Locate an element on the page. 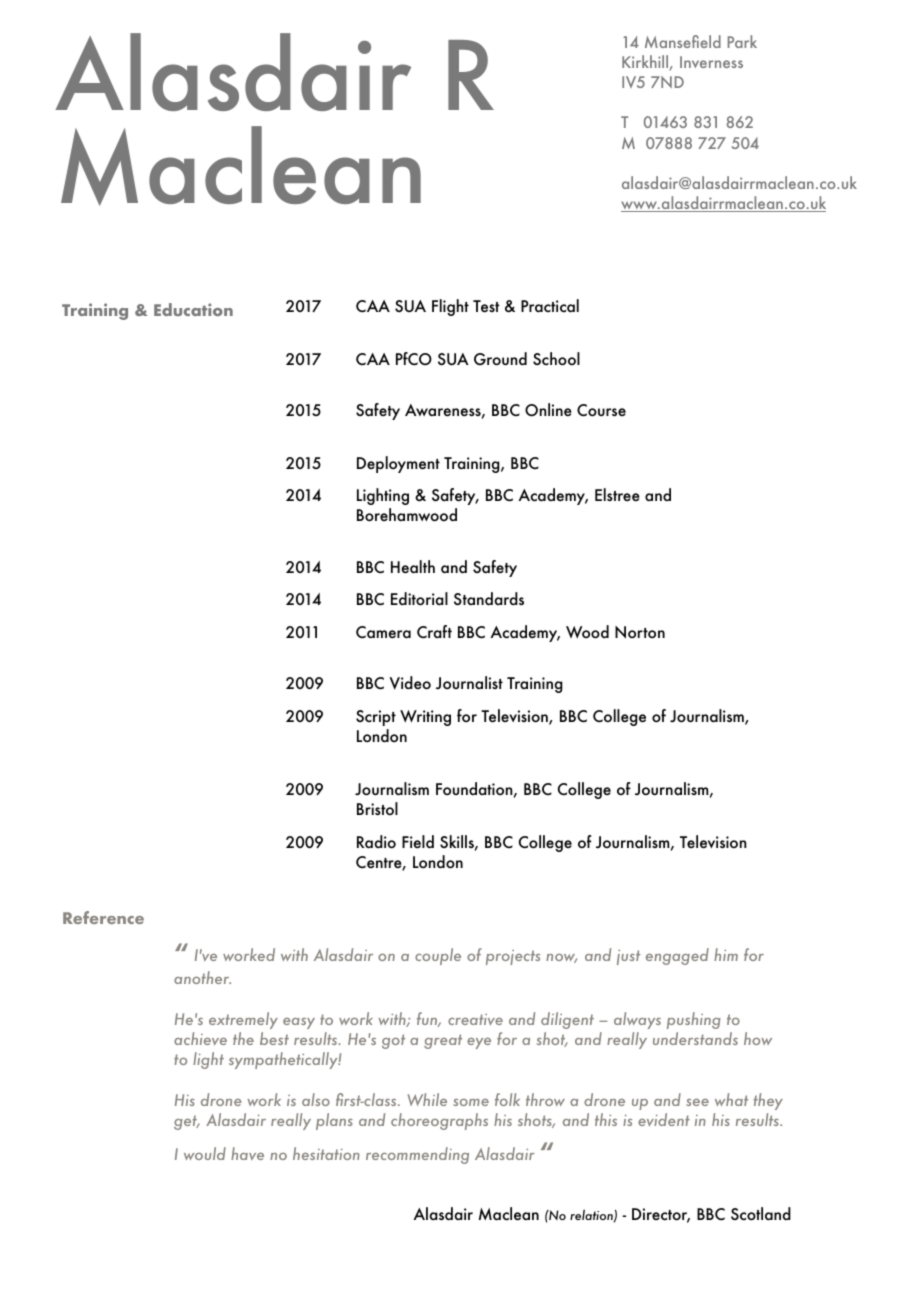 The width and height of the page is (924, 1308). recommending is located at coordinates (417, 1155).
